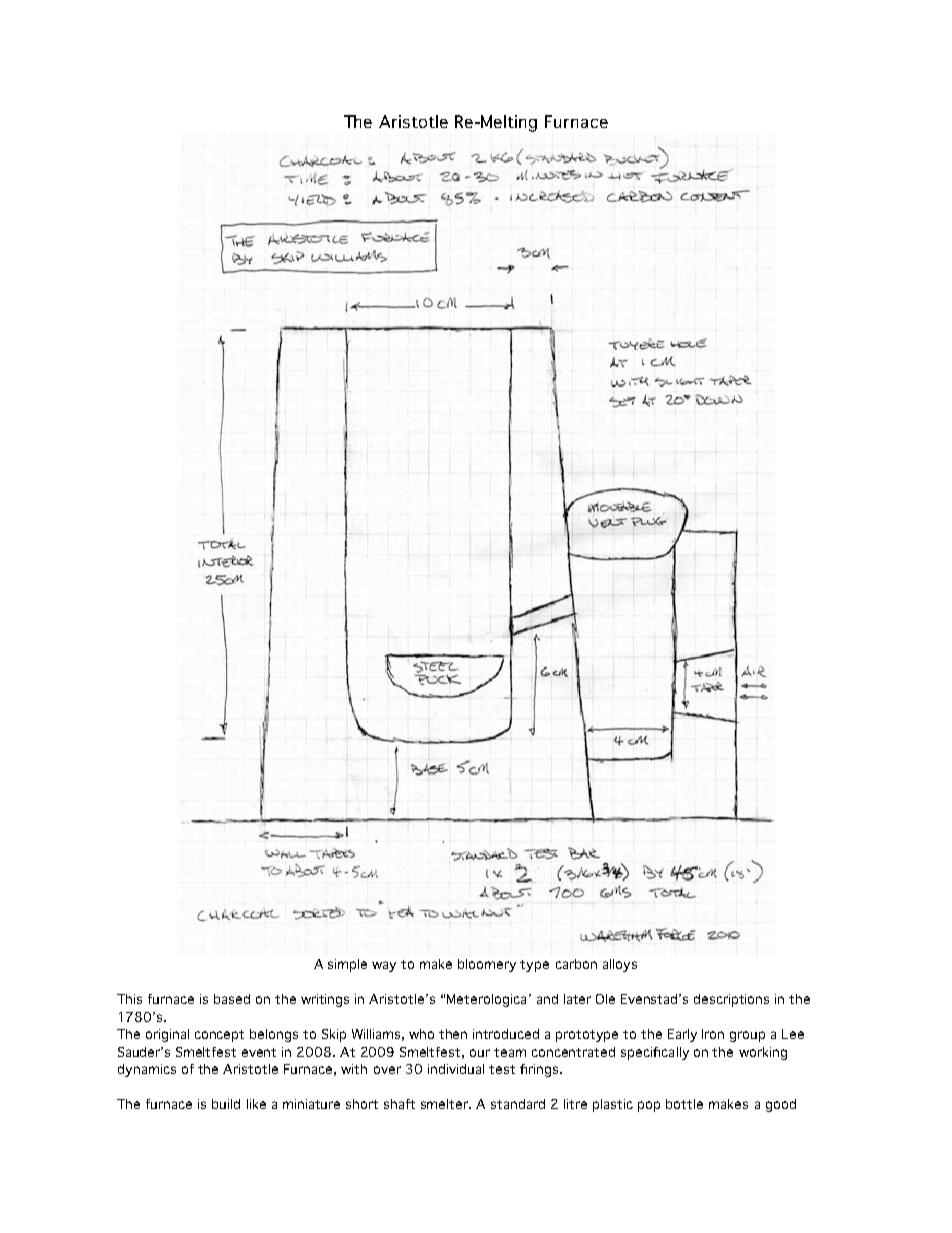  Describe the element at coordinates (347, 965) in the image. I see `simple` at that location.
